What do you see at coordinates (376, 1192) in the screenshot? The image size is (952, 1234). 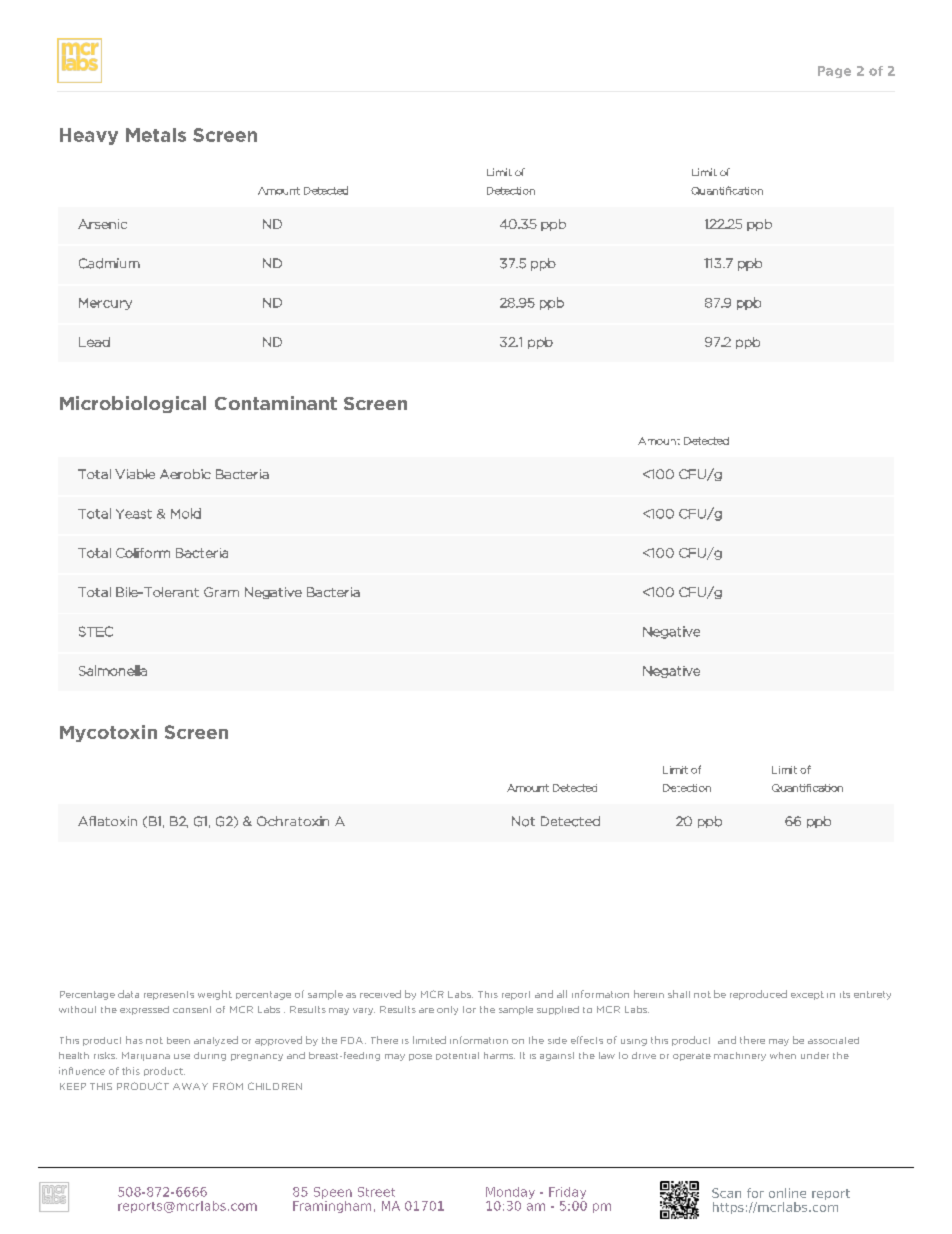 I see `Street` at bounding box center [376, 1192].
